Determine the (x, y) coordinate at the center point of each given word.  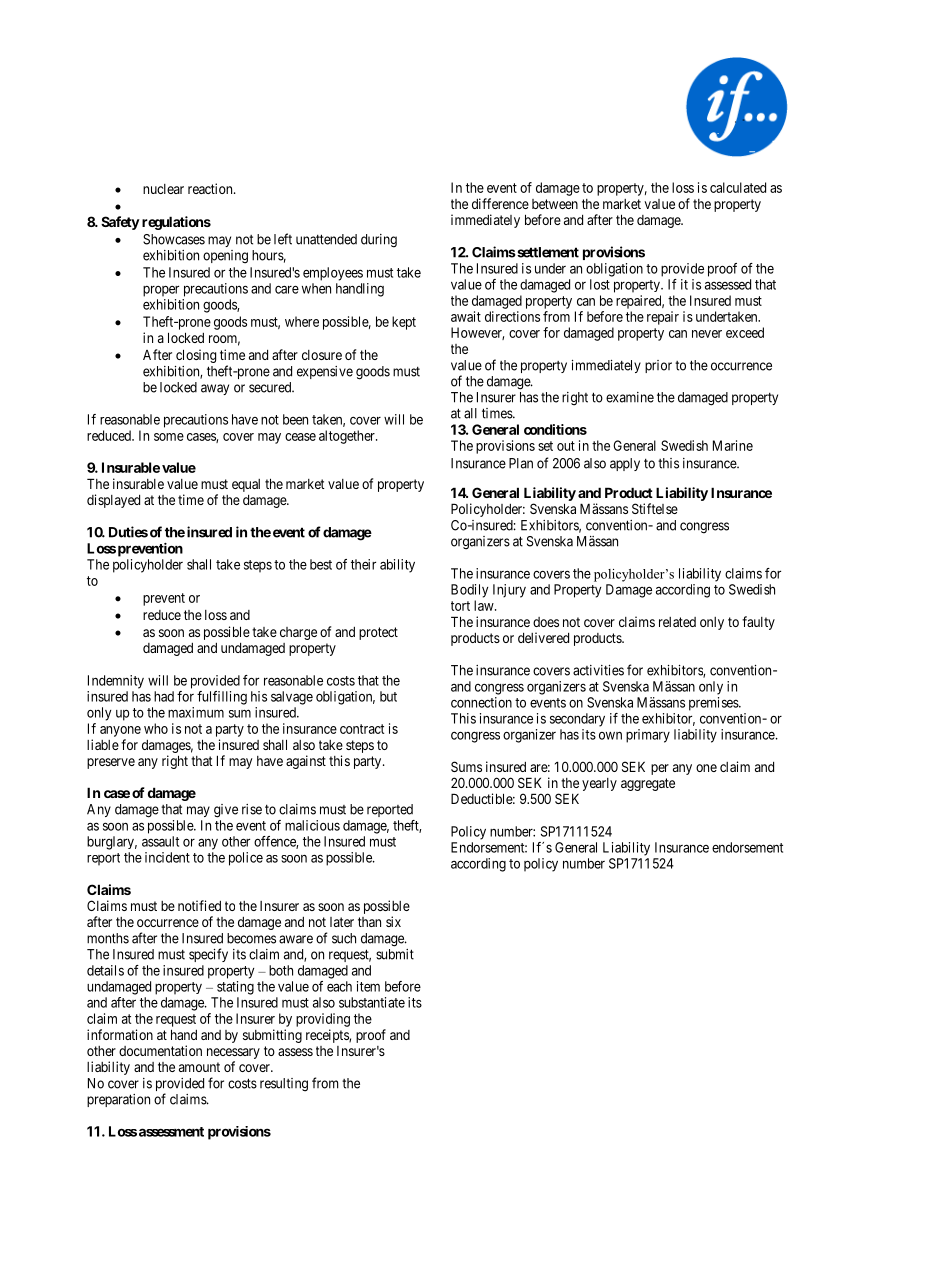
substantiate (372, 1002)
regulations (176, 223)
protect (378, 633)
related (677, 622)
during (379, 241)
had (164, 696)
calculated (738, 187)
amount (199, 1067)
